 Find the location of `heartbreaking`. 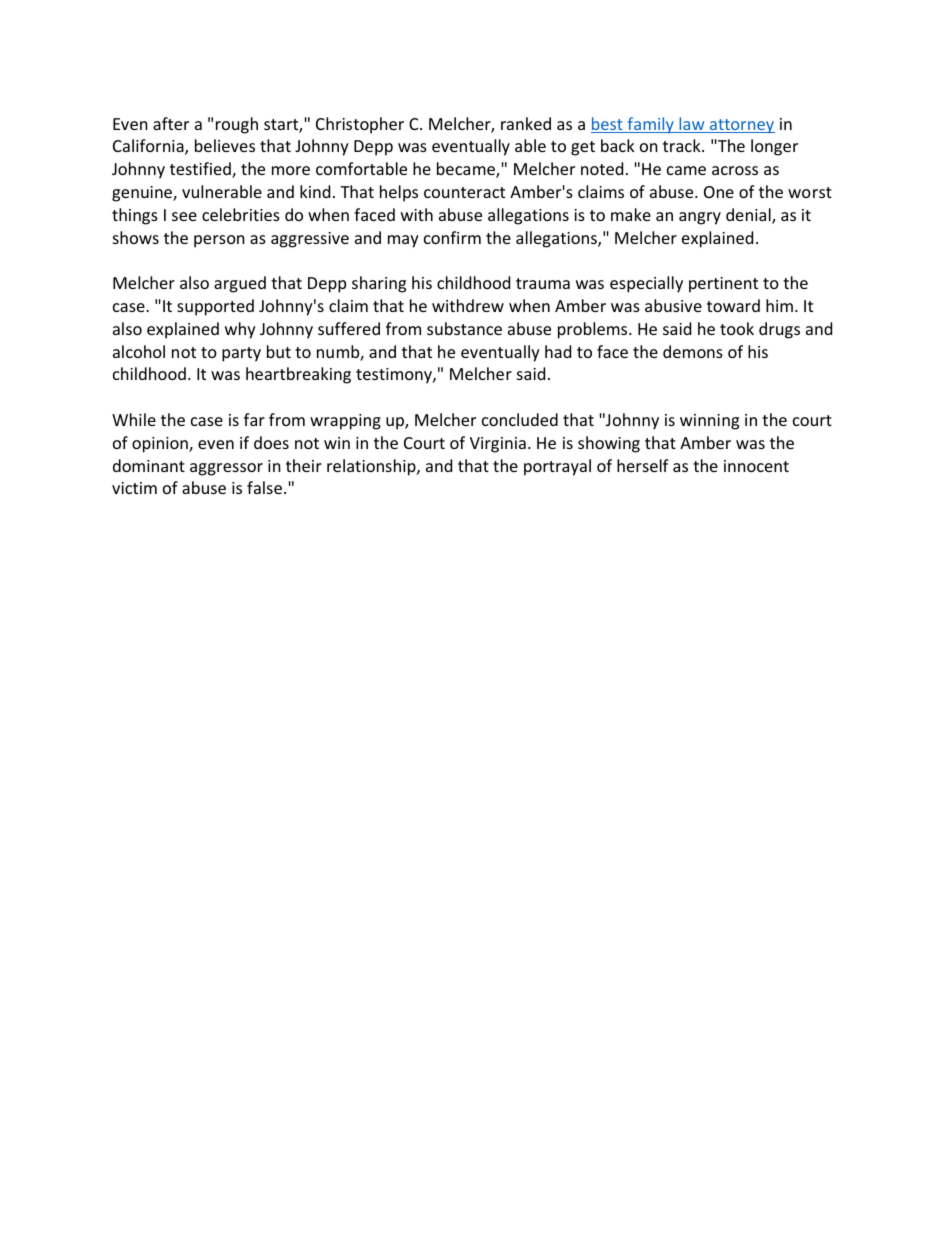

heartbreaking is located at coordinates (298, 375).
